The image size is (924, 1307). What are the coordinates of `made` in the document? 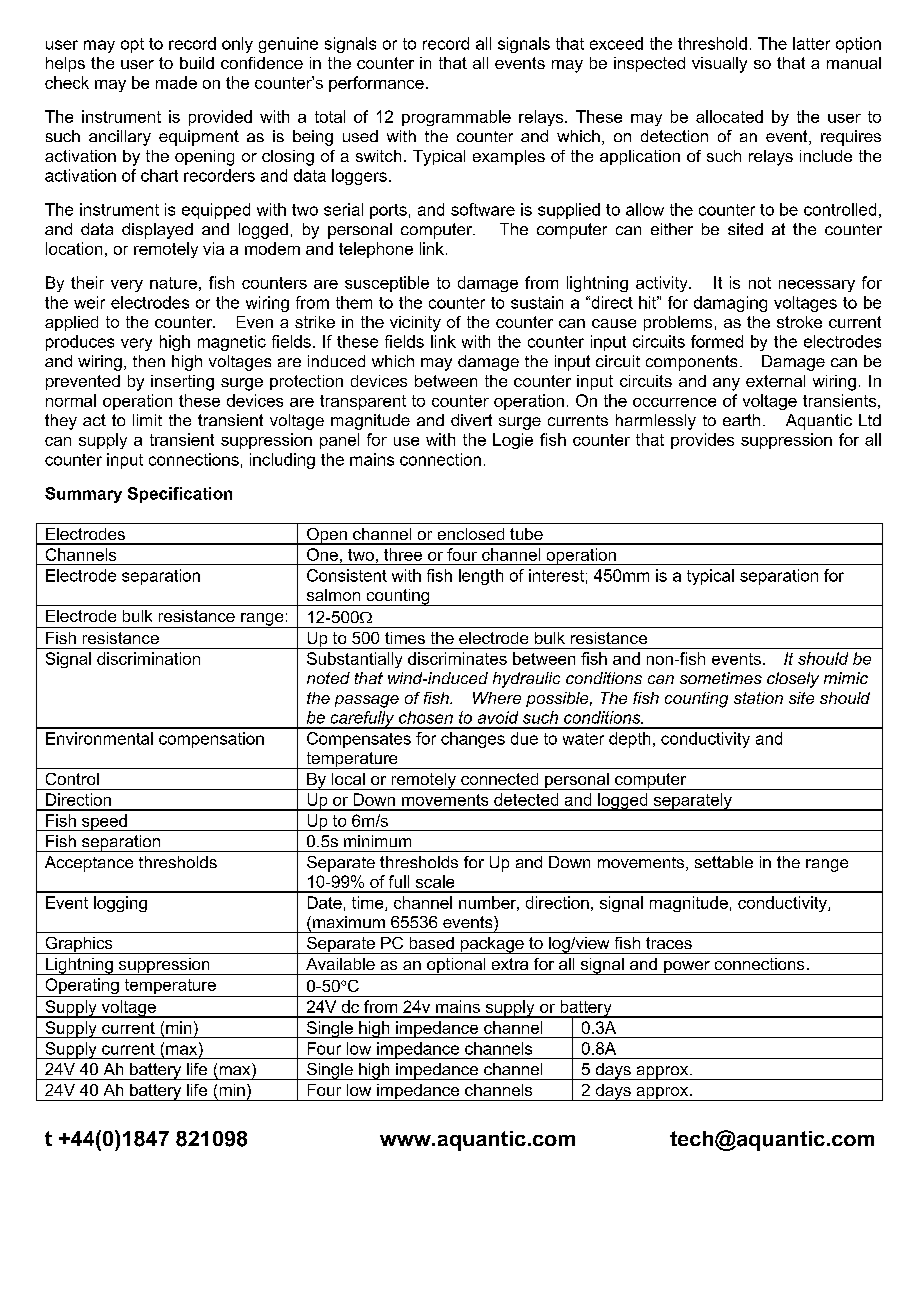 It's located at (176, 82).
